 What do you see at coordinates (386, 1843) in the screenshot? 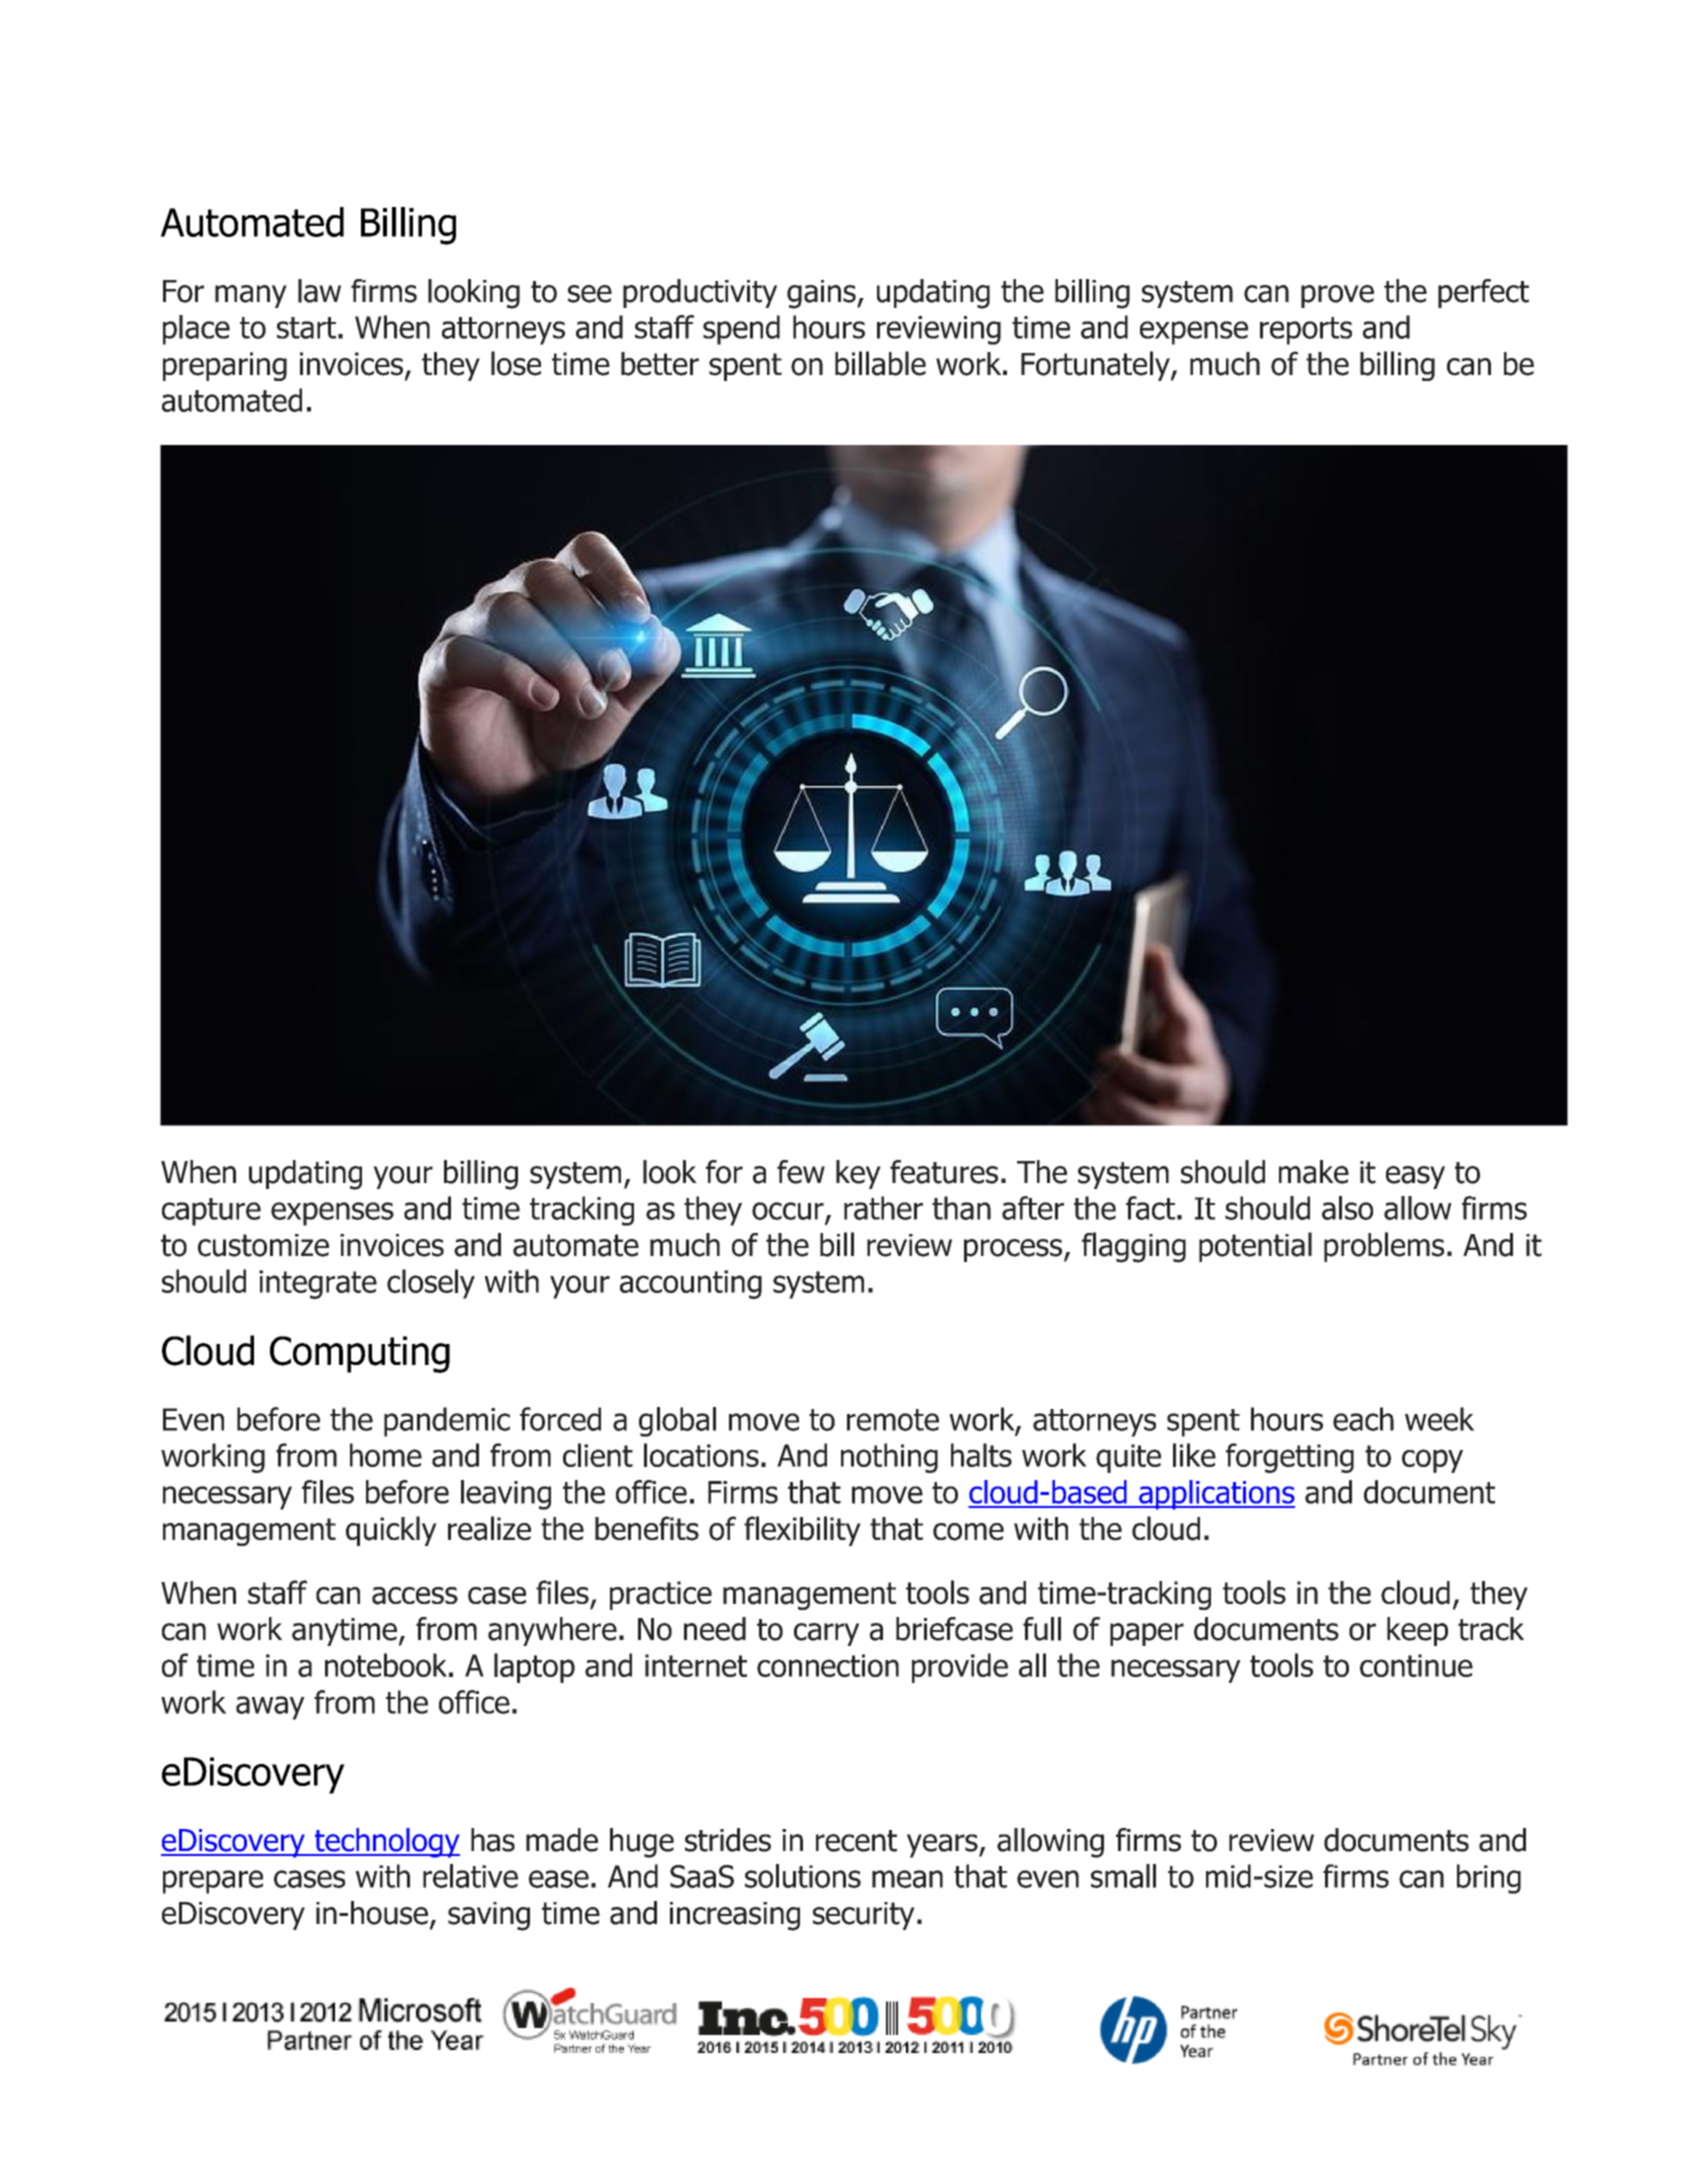
I see `technology` at bounding box center [386, 1843].
